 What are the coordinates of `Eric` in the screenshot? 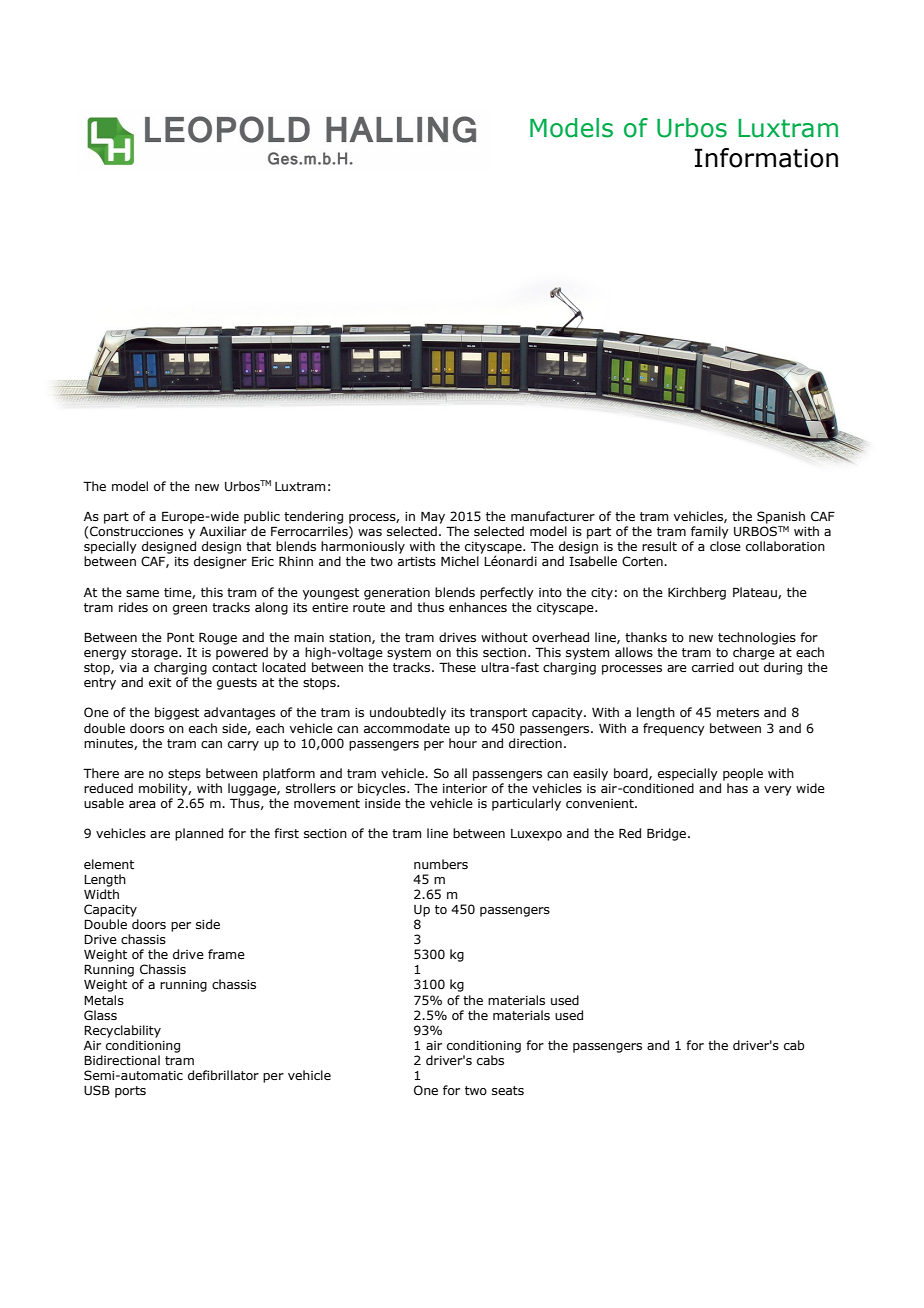 It's located at (263, 561).
